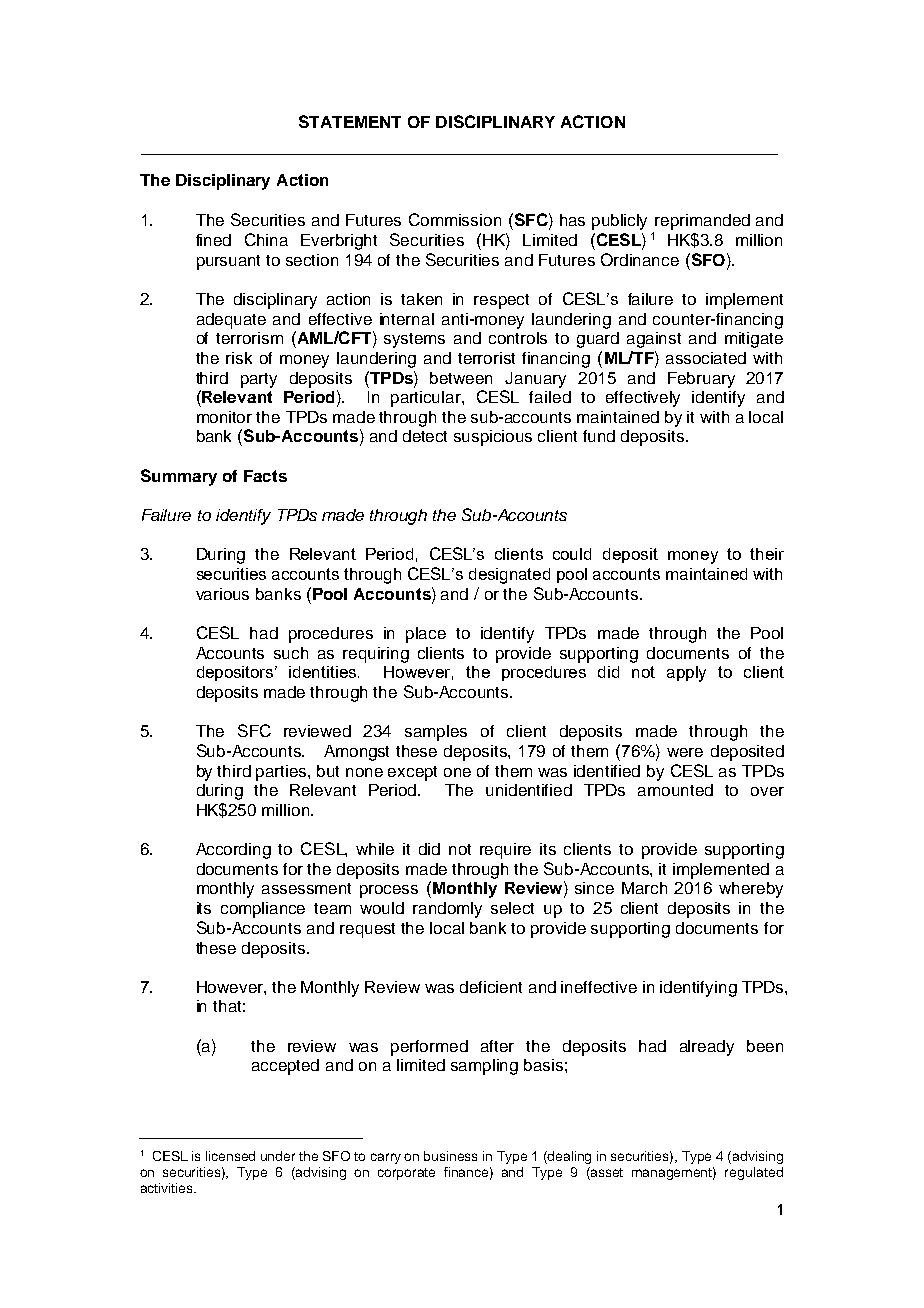 The image size is (924, 1308). Describe the element at coordinates (450, 1156) in the screenshot. I see `business` at that location.
